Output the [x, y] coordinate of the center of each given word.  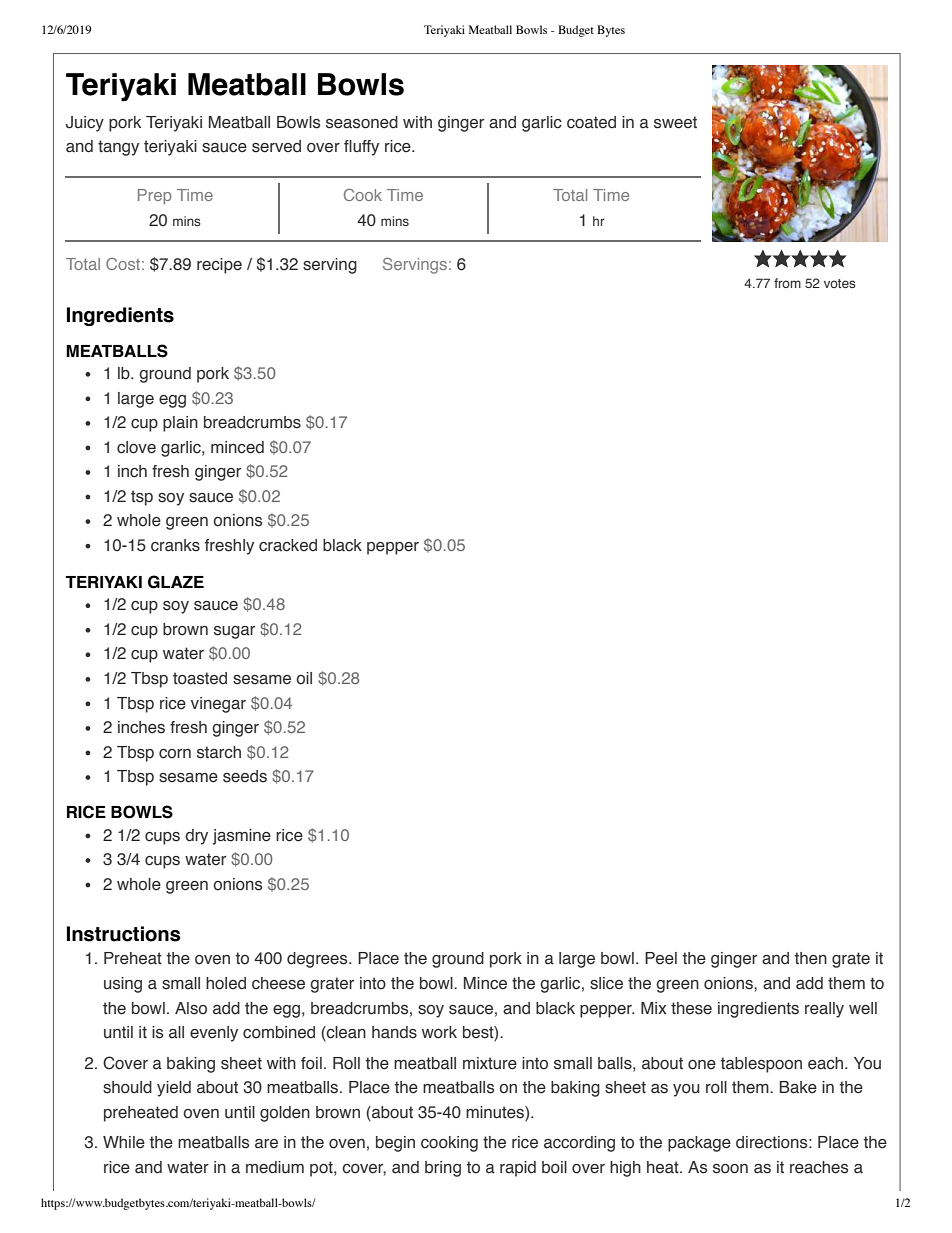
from [787, 283]
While [124, 1142]
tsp [142, 498]
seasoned [362, 122]
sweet [675, 122]
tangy [118, 148]
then [811, 958]
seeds [245, 776]
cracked [288, 545]
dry [196, 837]
